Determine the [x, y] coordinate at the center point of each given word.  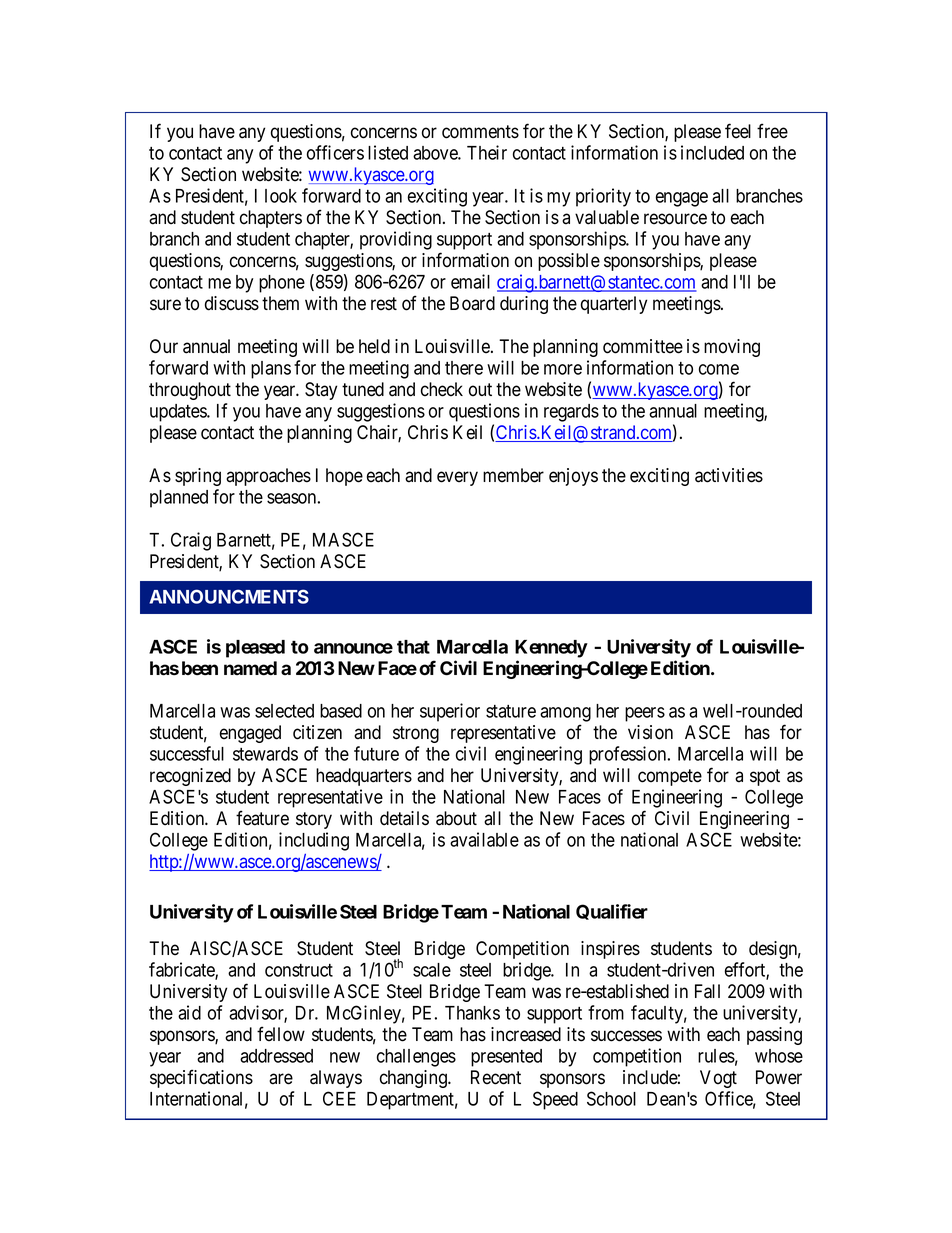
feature [262, 818]
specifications [201, 1078]
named [250, 668]
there [464, 368]
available [484, 839]
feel [738, 131]
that [413, 647]
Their [487, 152]
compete [670, 777]
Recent [496, 1077]
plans [271, 370]
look [281, 196]
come [719, 369]
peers [645, 714]
